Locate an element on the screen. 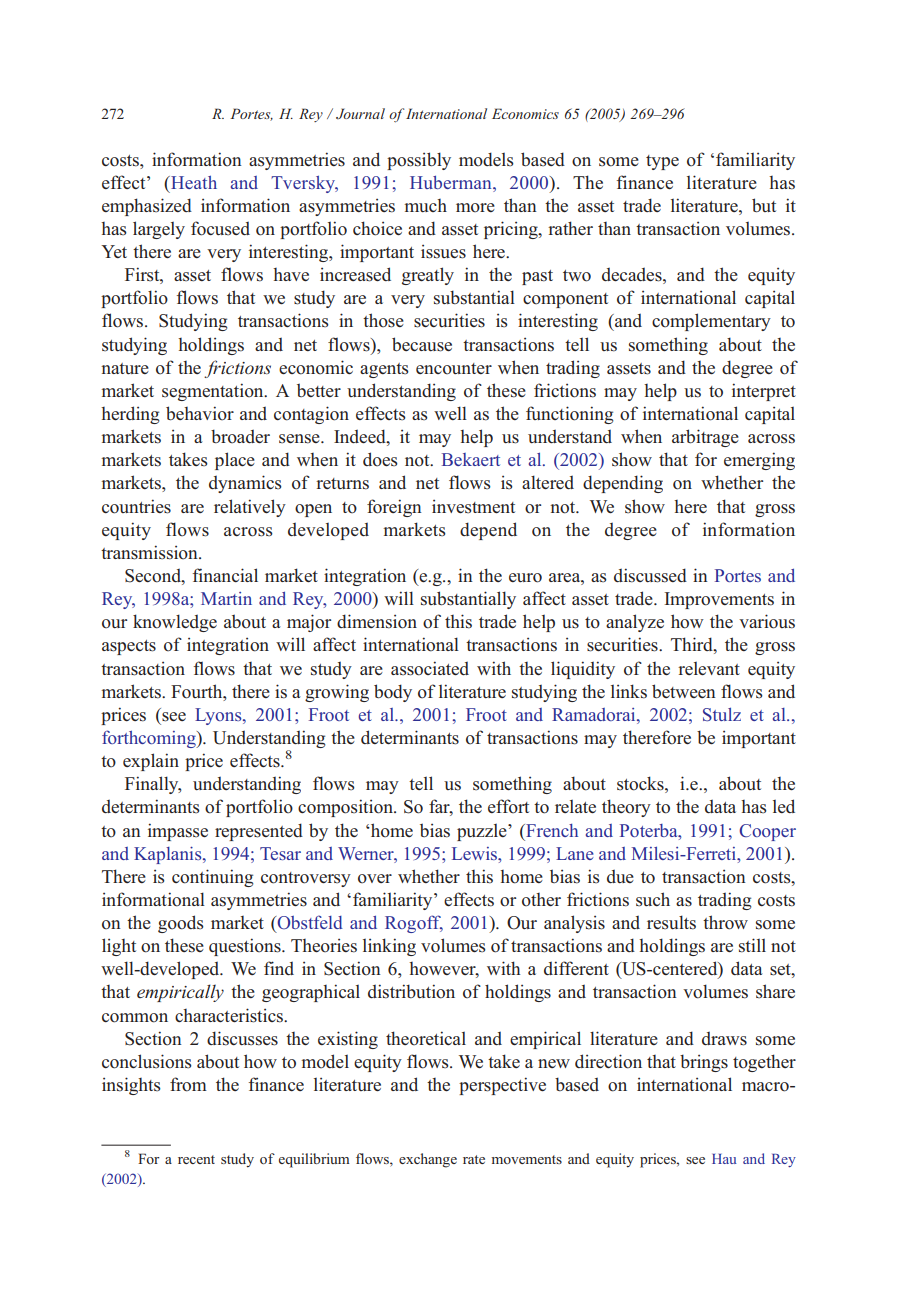 This screenshot has width=906, height=1316. Heath is located at coordinates (193, 182).
